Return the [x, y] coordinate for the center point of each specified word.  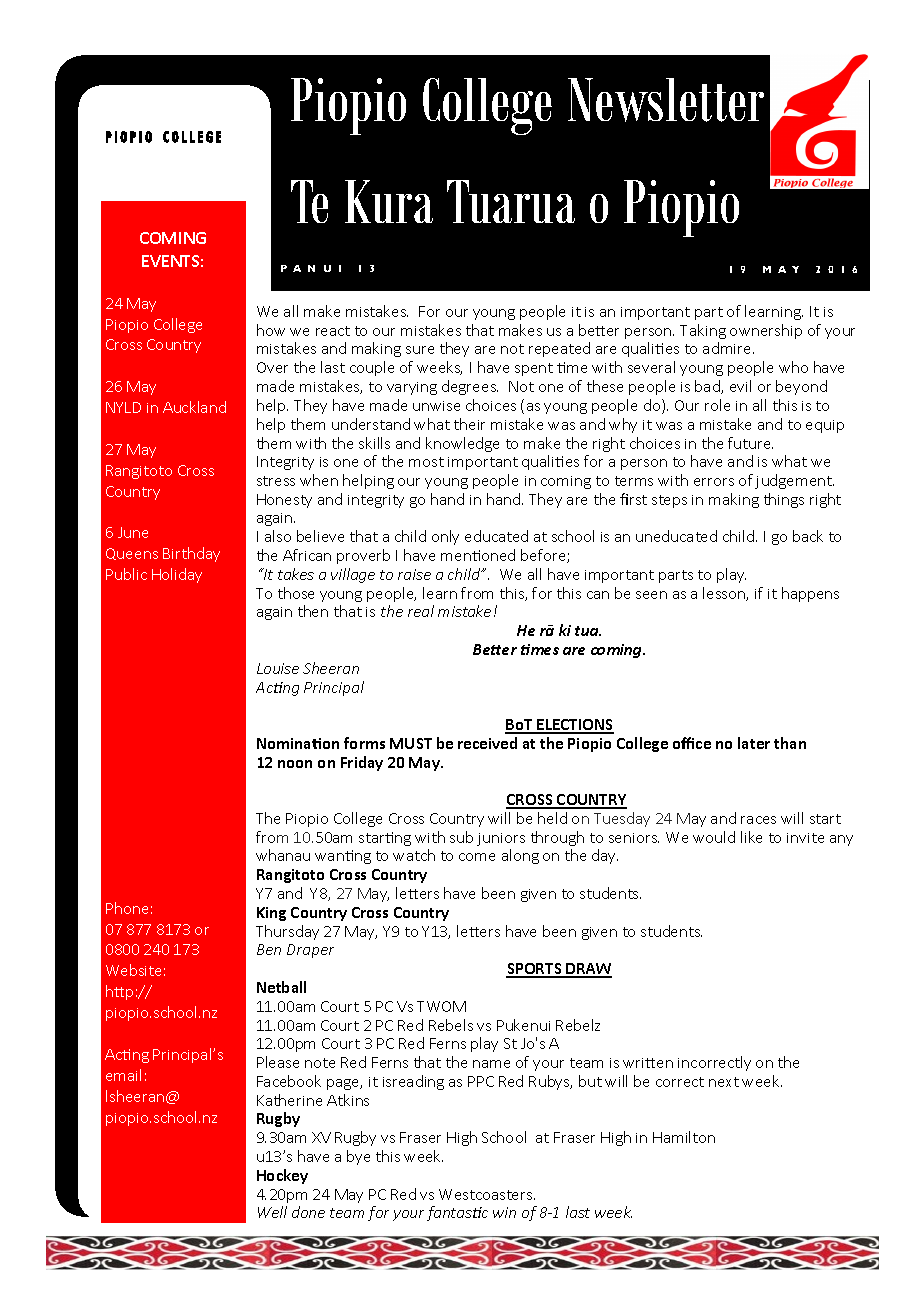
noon [295, 764]
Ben [269, 949]
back [808, 536]
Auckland [194, 407]
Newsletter [666, 100]
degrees [470, 387]
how [271, 330]
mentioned [478, 555]
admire [728, 348]
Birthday [191, 554]
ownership [766, 331]
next [724, 1082]
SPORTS [535, 970]
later [754, 743]
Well [272, 1212]
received [487, 743]
